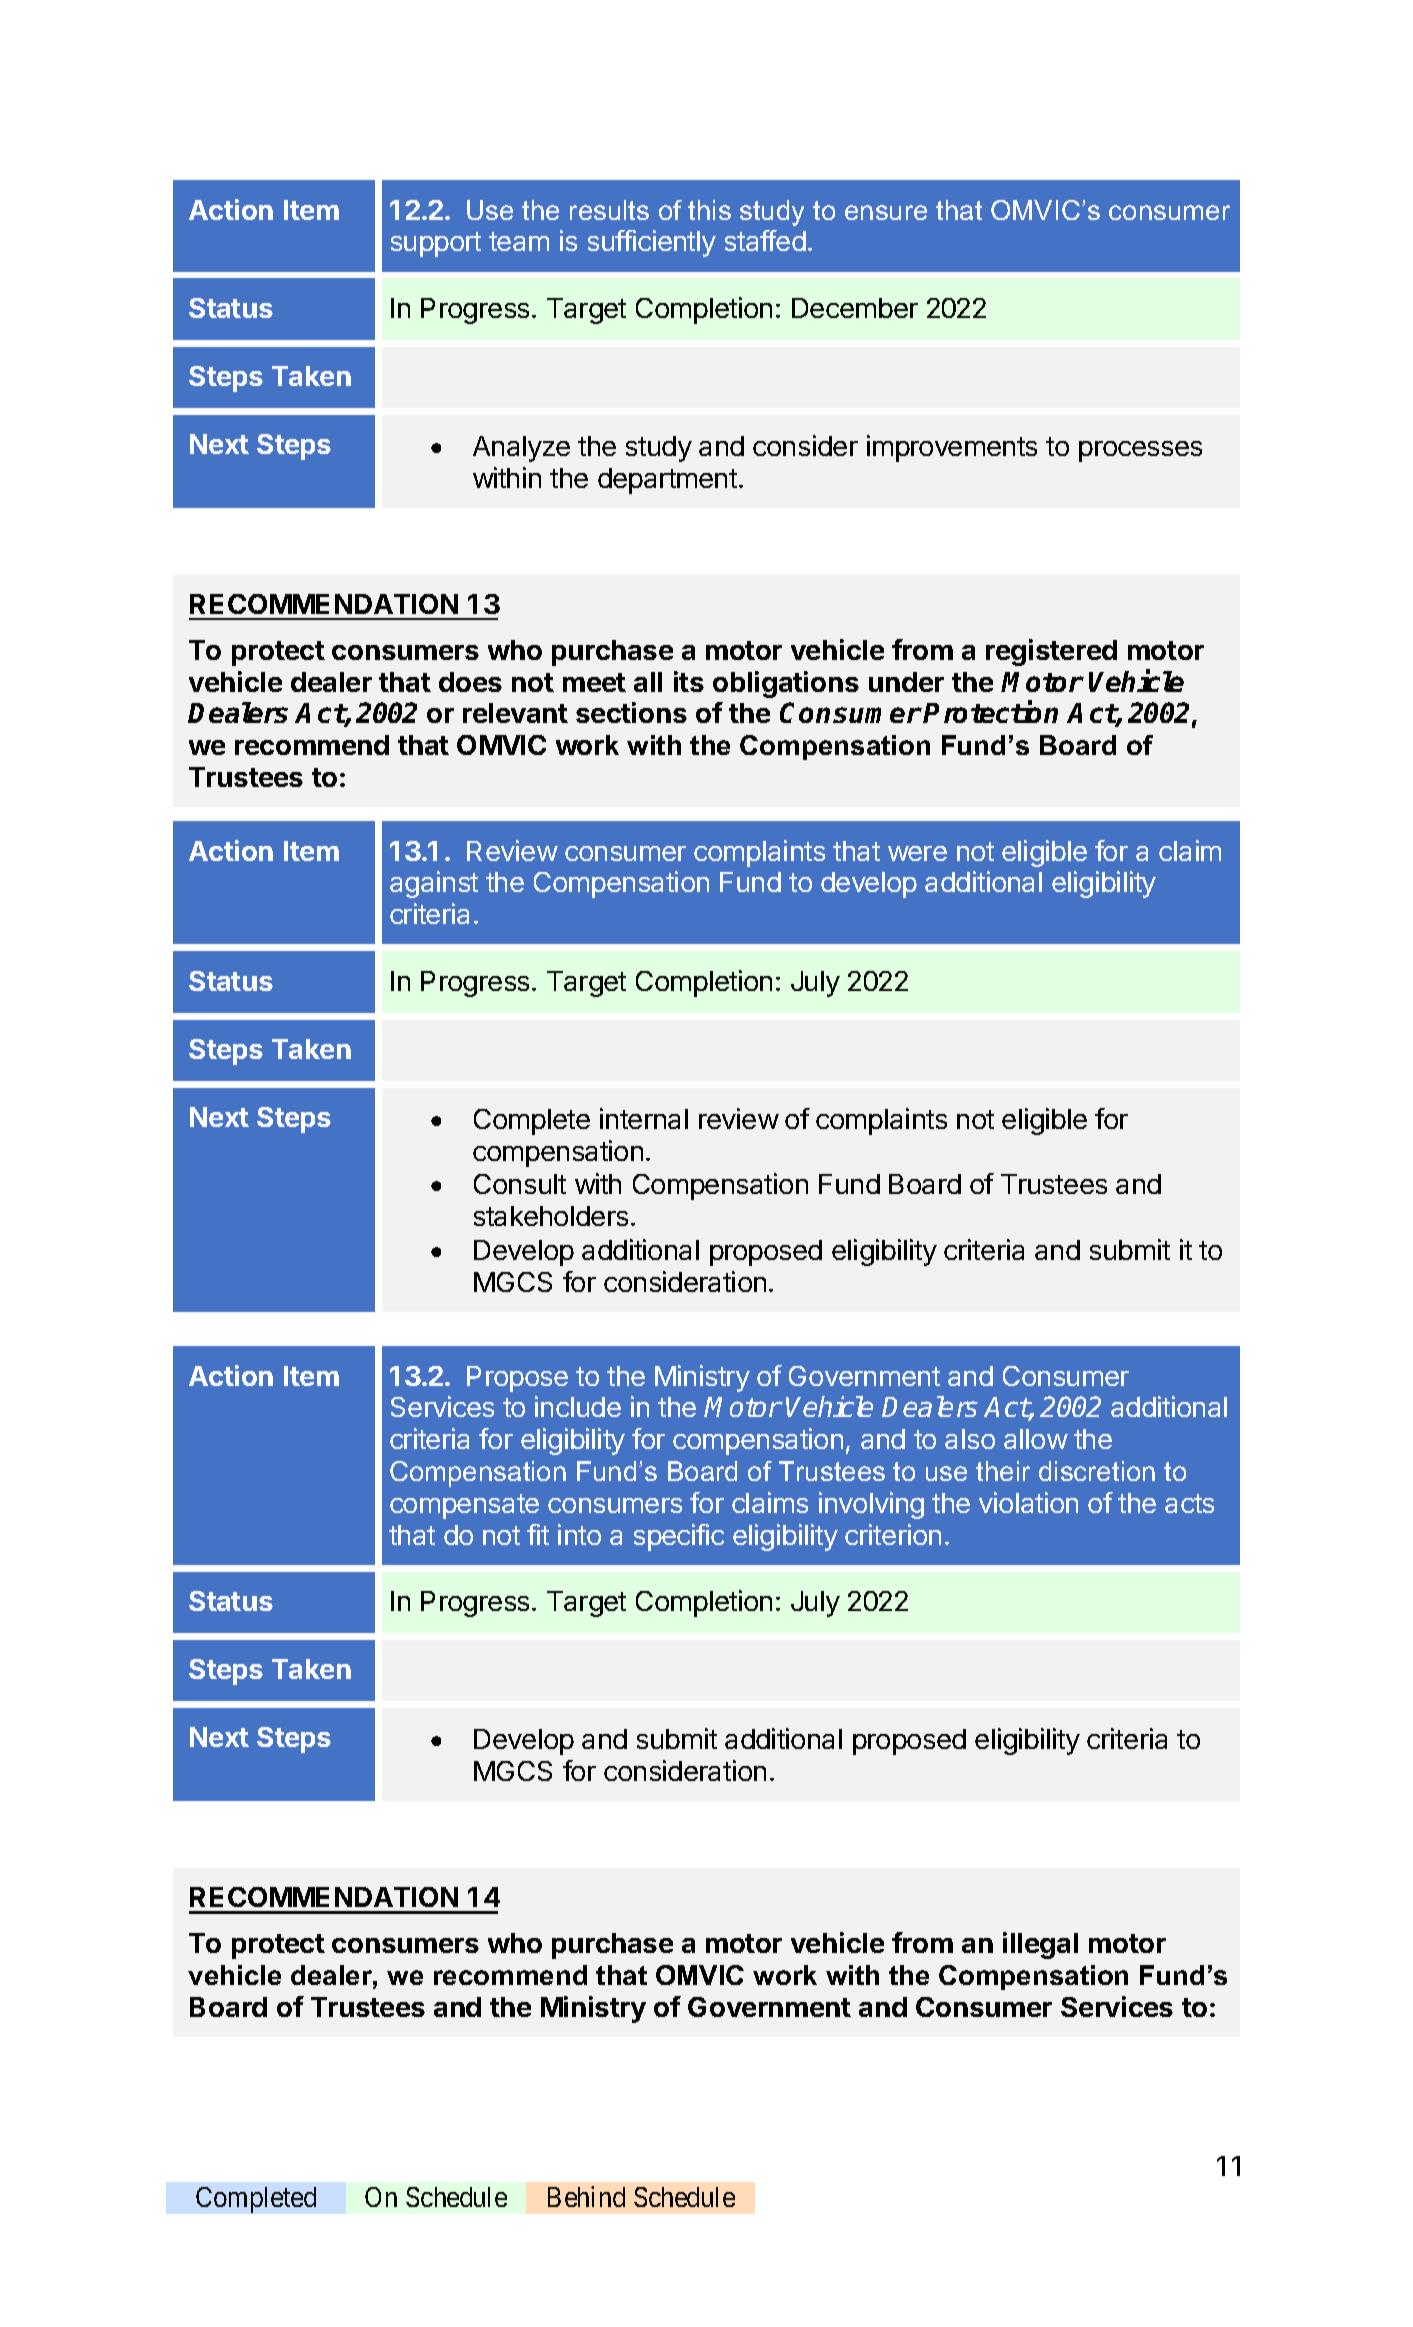  What do you see at coordinates (644, 1118) in the screenshot?
I see `internal` at bounding box center [644, 1118].
